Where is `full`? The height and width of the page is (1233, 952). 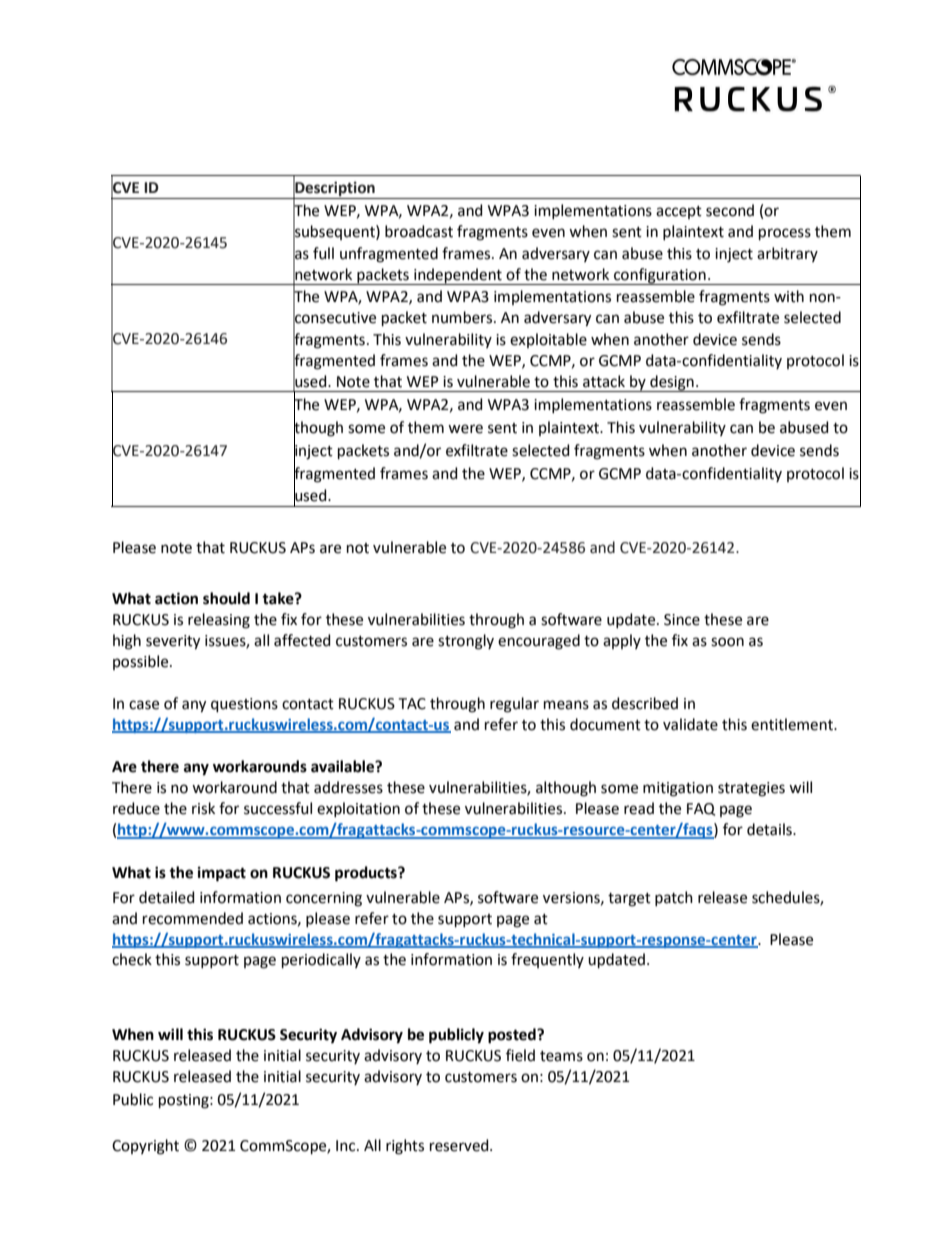
full is located at coordinates (323, 253).
